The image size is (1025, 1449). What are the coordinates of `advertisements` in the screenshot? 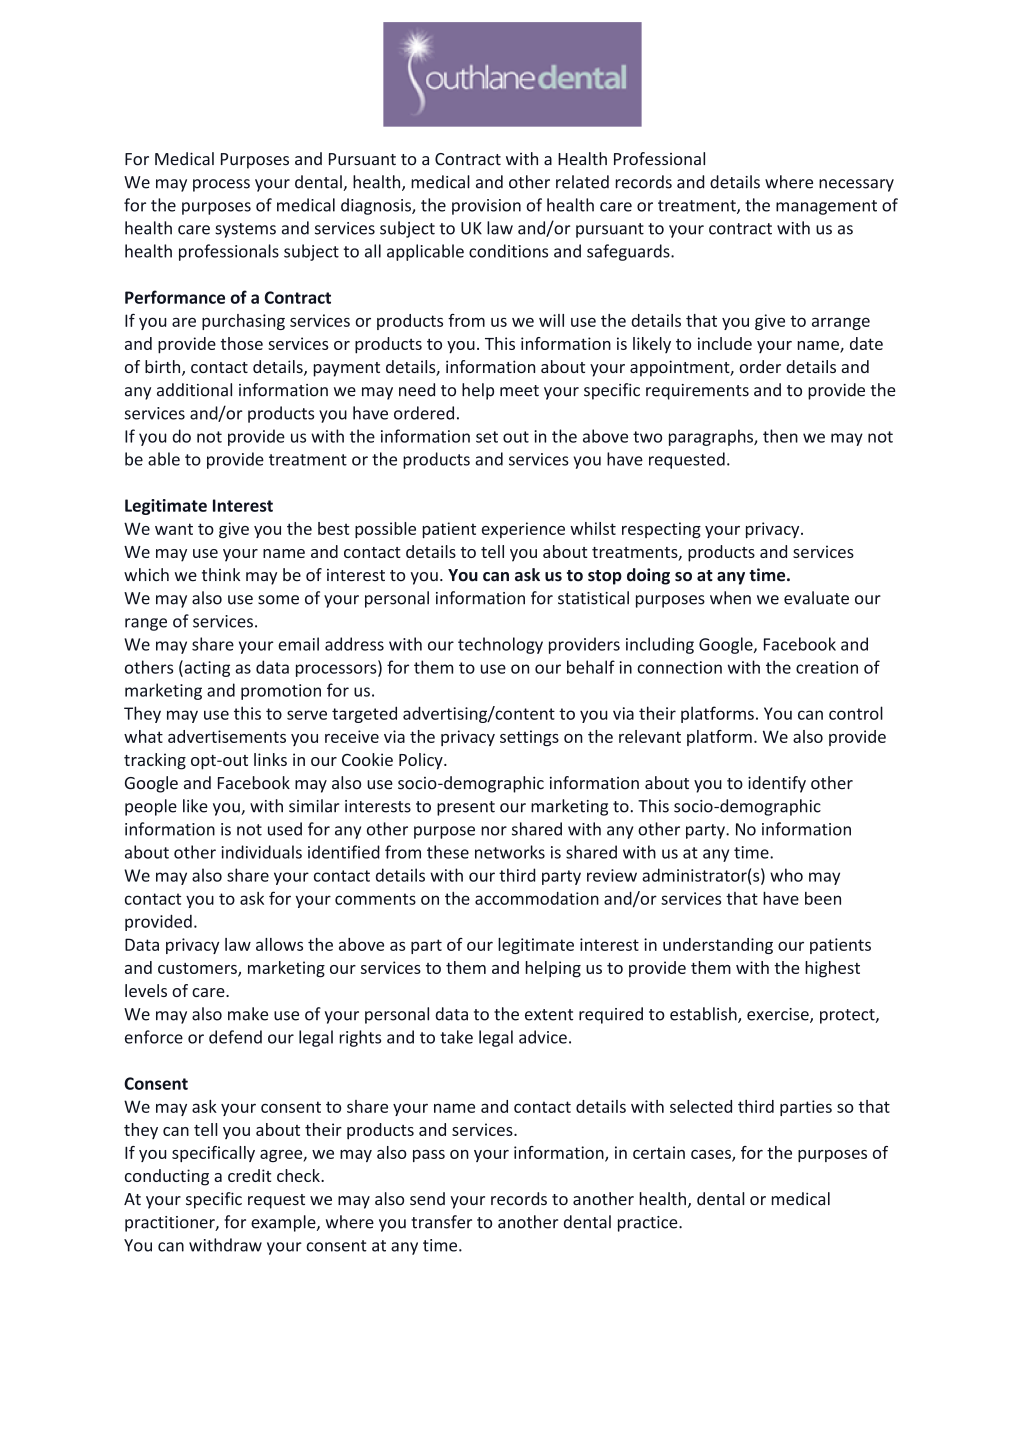 It's located at (227, 736).
